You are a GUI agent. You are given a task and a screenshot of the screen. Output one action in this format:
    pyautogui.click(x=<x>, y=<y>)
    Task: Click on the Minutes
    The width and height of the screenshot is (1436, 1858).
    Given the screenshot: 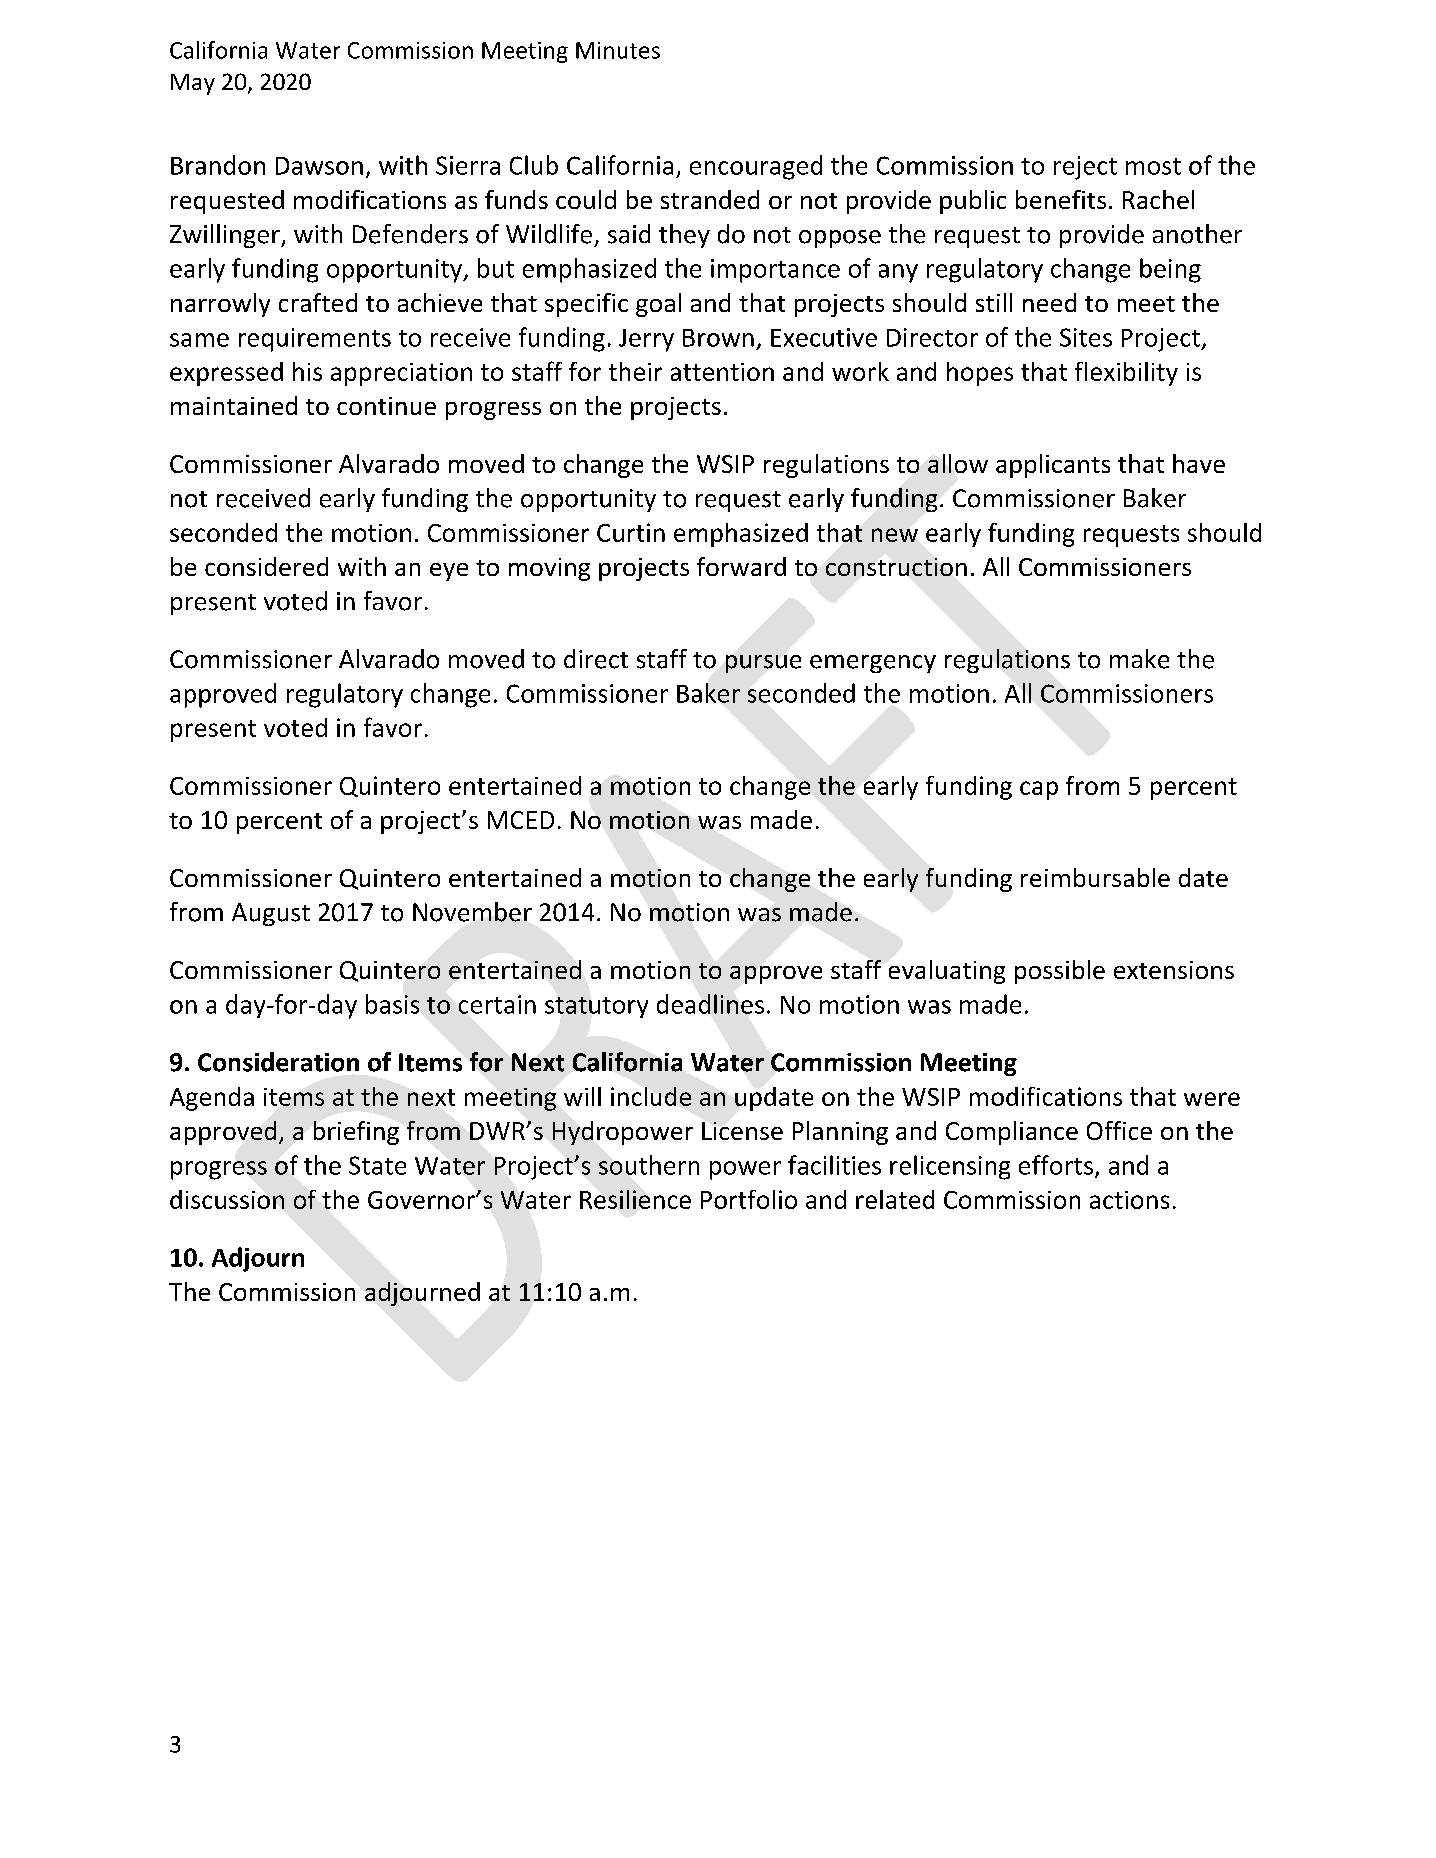 What is the action you would take?
    pyautogui.click(x=618, y=50)
